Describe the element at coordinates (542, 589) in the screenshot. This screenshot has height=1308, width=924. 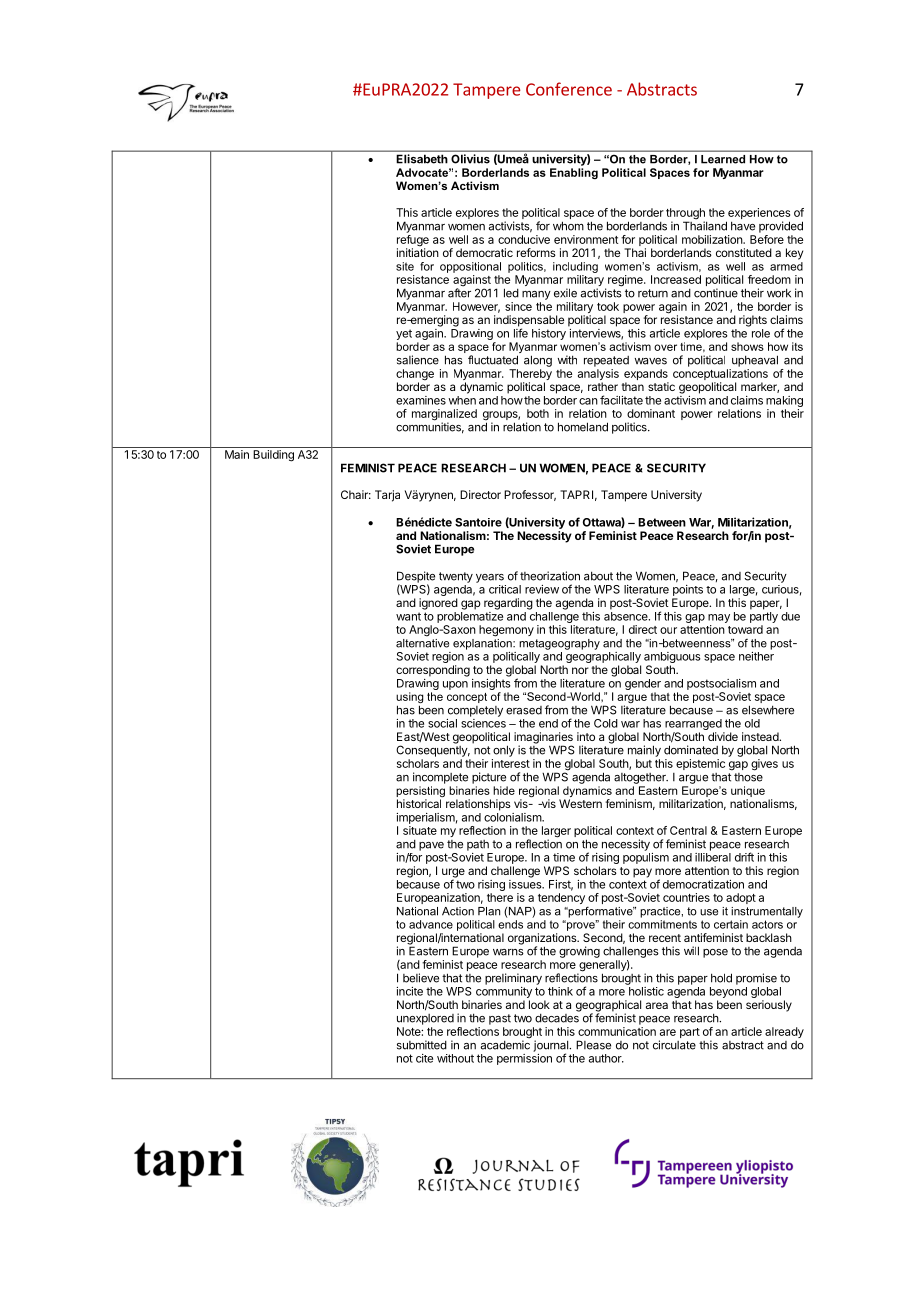
I see `review` at that location.
